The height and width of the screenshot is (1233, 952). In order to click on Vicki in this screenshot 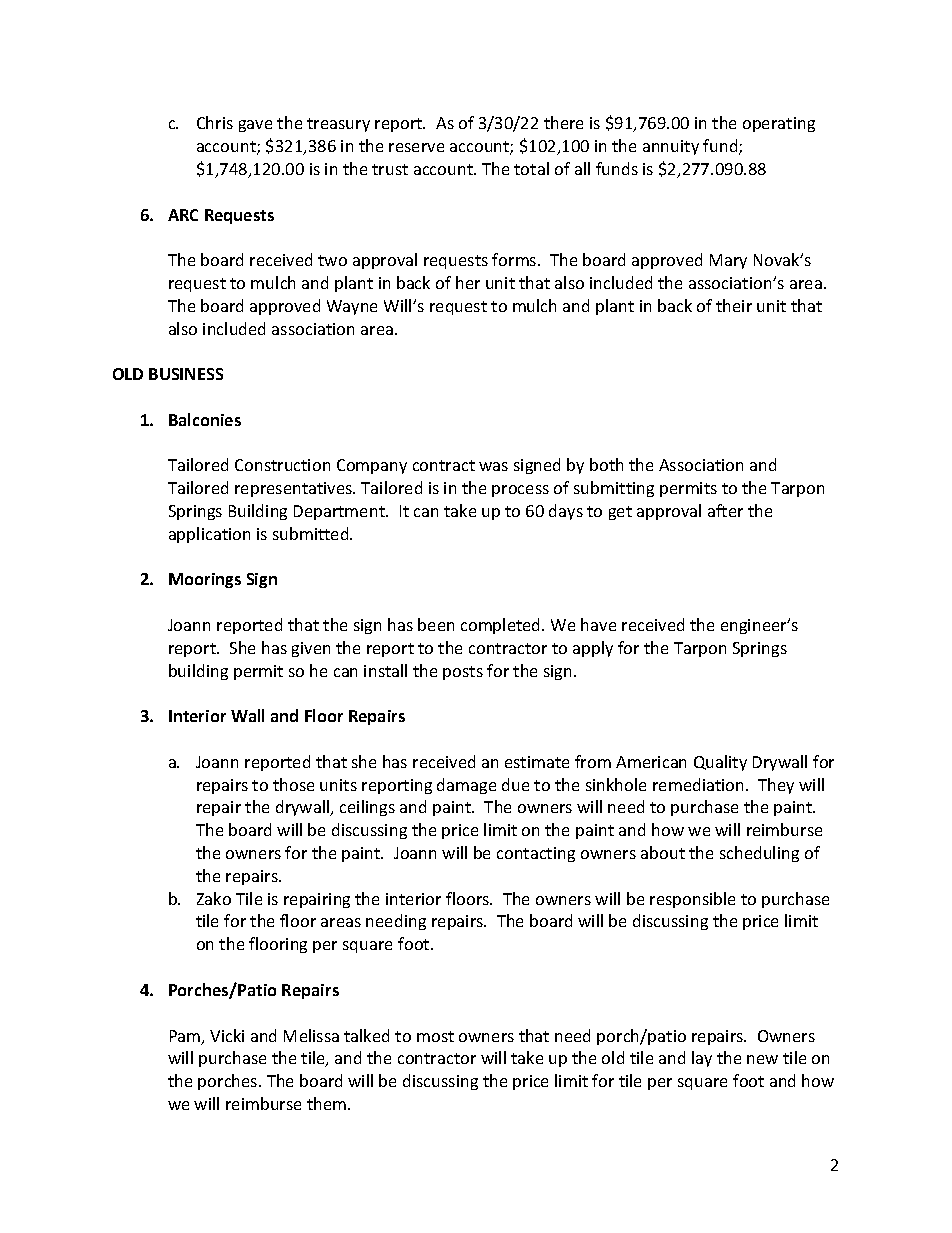, I will do `click(227, 1035)`.
